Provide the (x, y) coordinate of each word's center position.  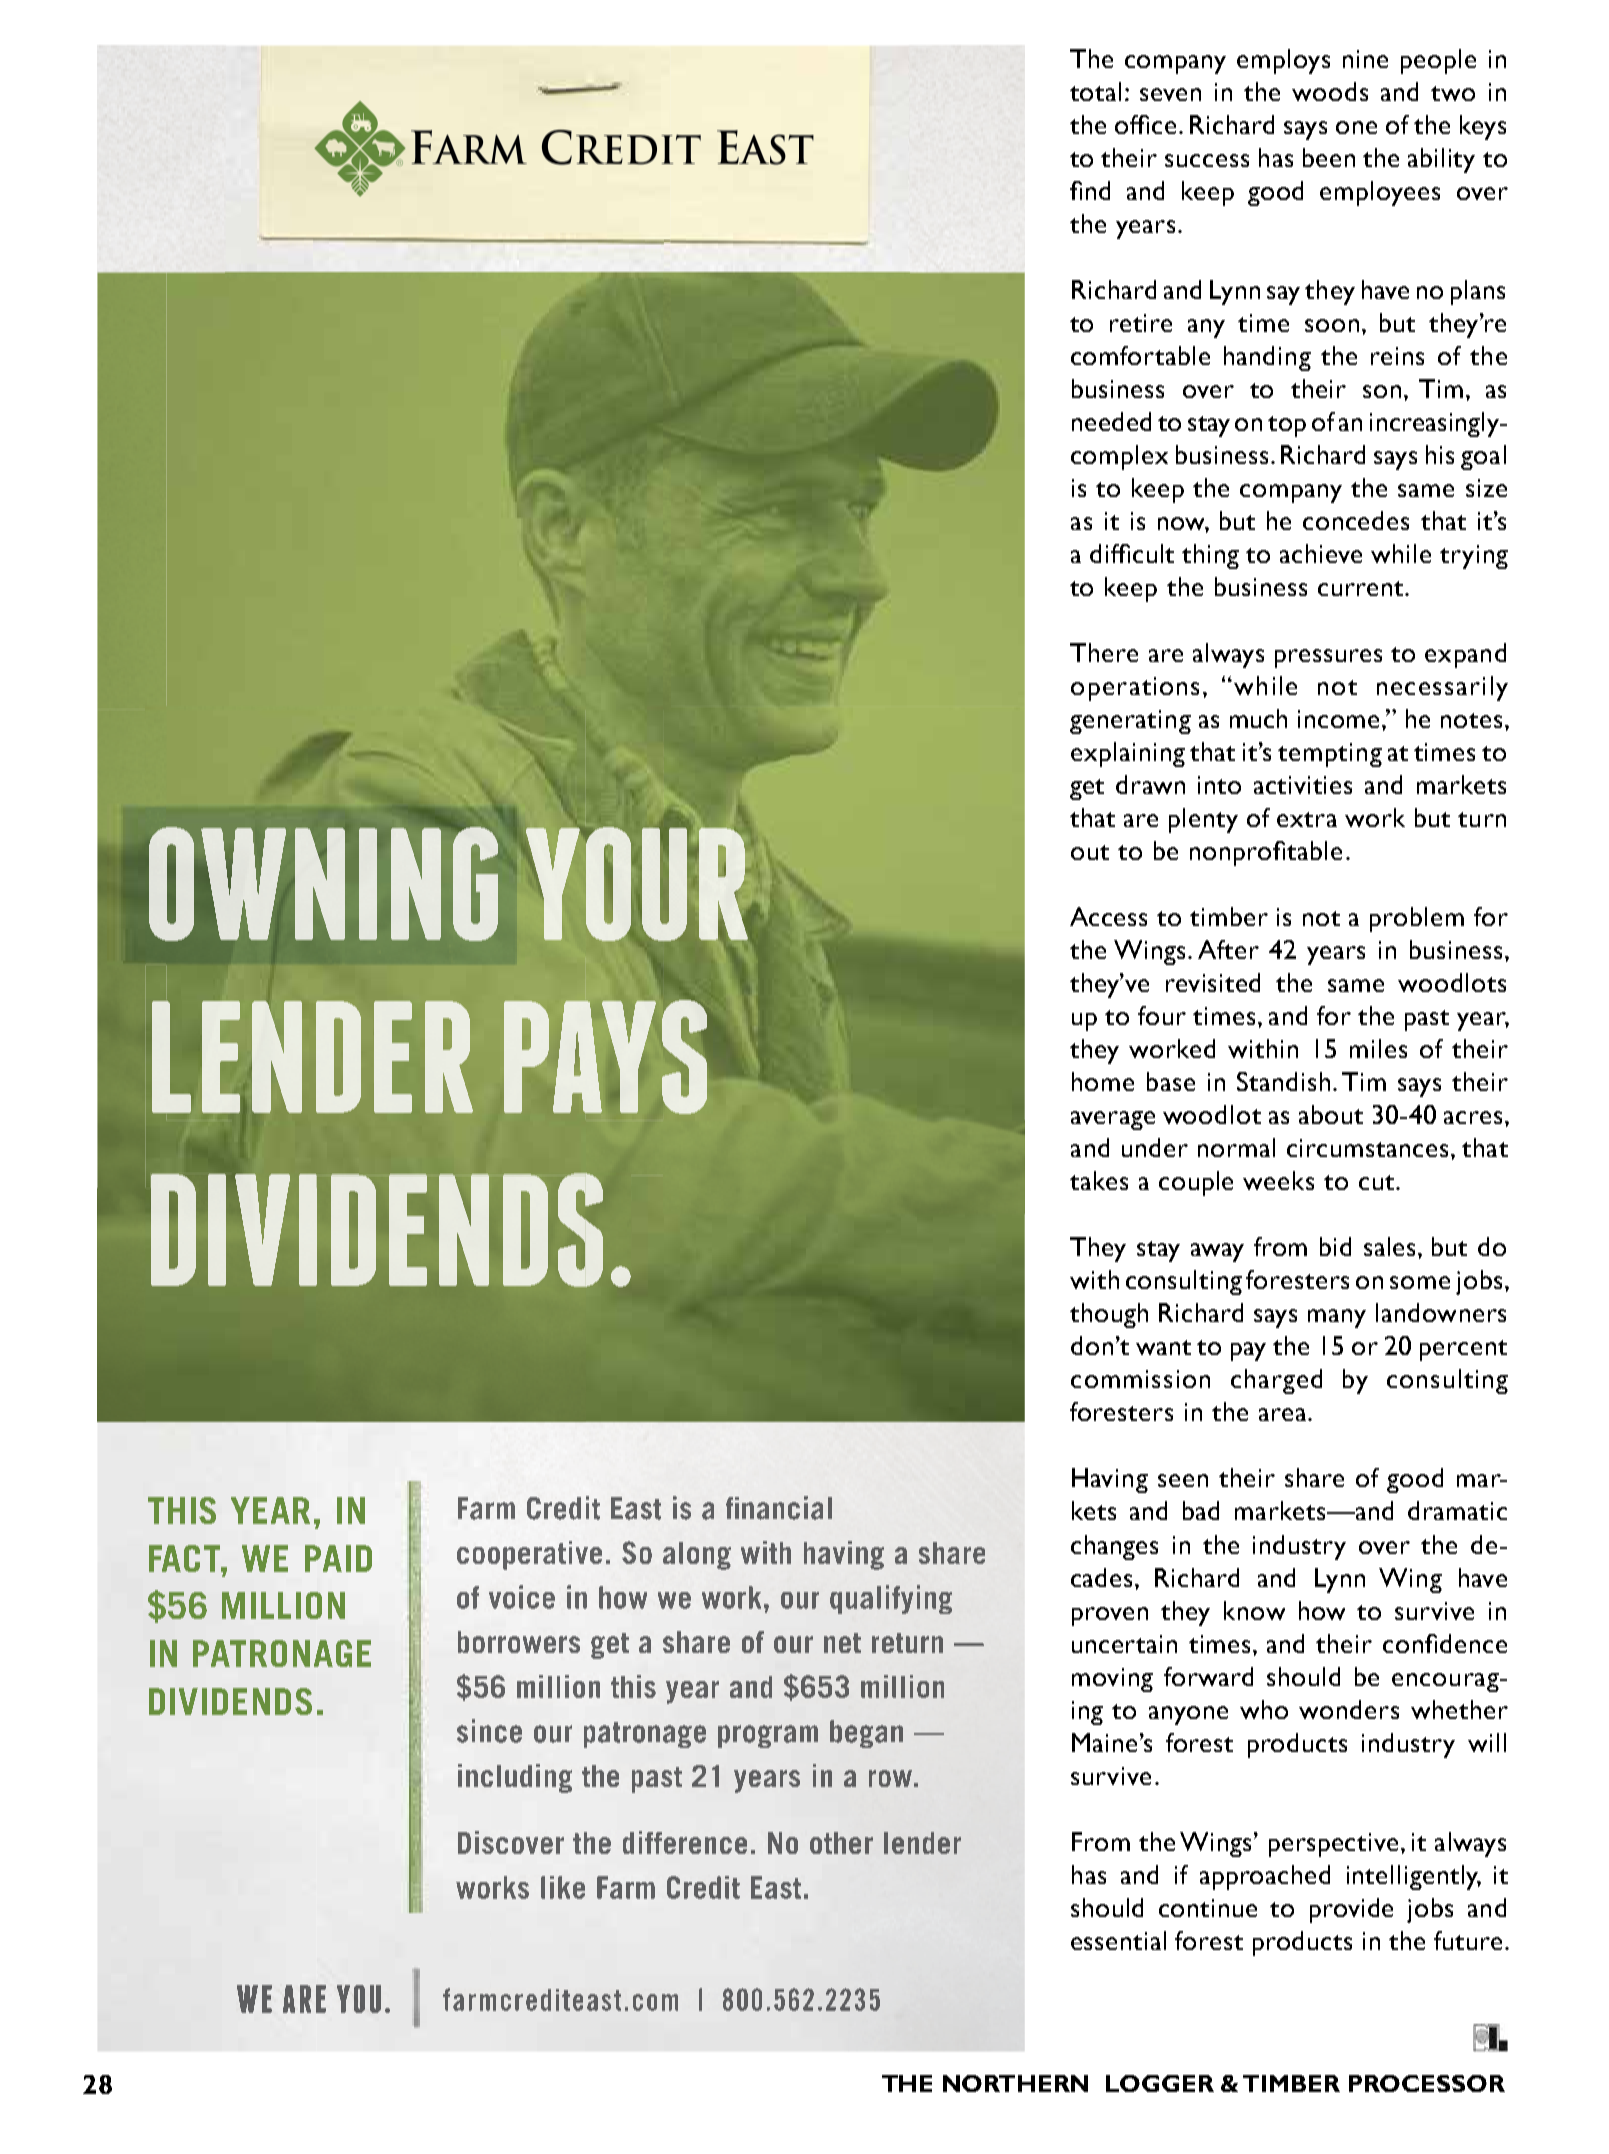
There (1104, 652)
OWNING (323, 884)
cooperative (529, 1555)
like (563, 1887)
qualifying (891, 1599)
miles (1378, 1048)
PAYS (605, 1057)
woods (1330, 91)
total (1095, 91)
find (1090, 190)
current (1362, 588)
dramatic (1457, 1510)
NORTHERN (1015, 2083)
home (1103, 1081)
